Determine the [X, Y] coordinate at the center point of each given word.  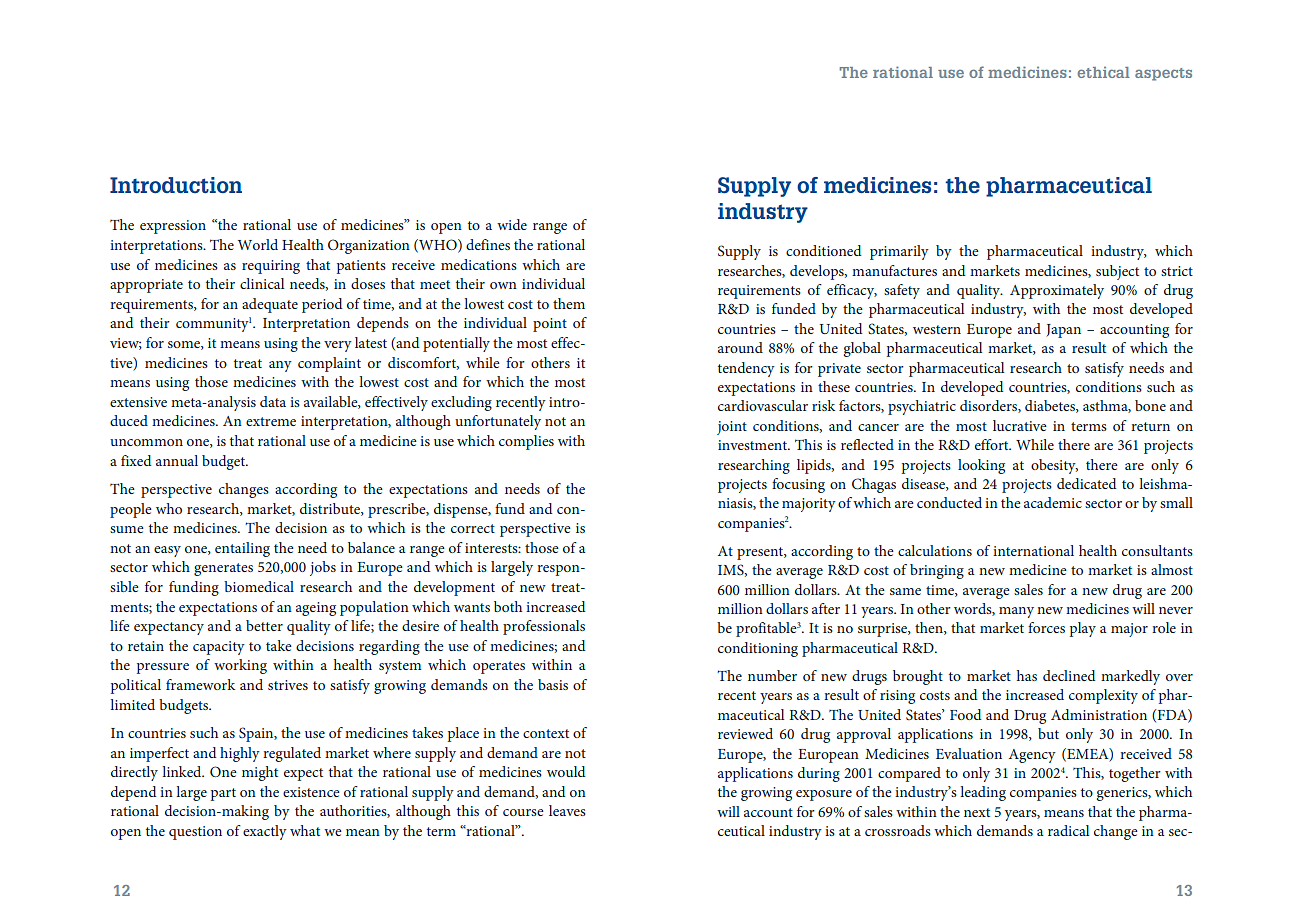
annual [177, 460]
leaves [567, 810]
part [223, 794]
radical [1068, 830]
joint [732, 428]
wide [512, 224]
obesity [1054, 466]
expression [173, 227]
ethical [1103, 72]
